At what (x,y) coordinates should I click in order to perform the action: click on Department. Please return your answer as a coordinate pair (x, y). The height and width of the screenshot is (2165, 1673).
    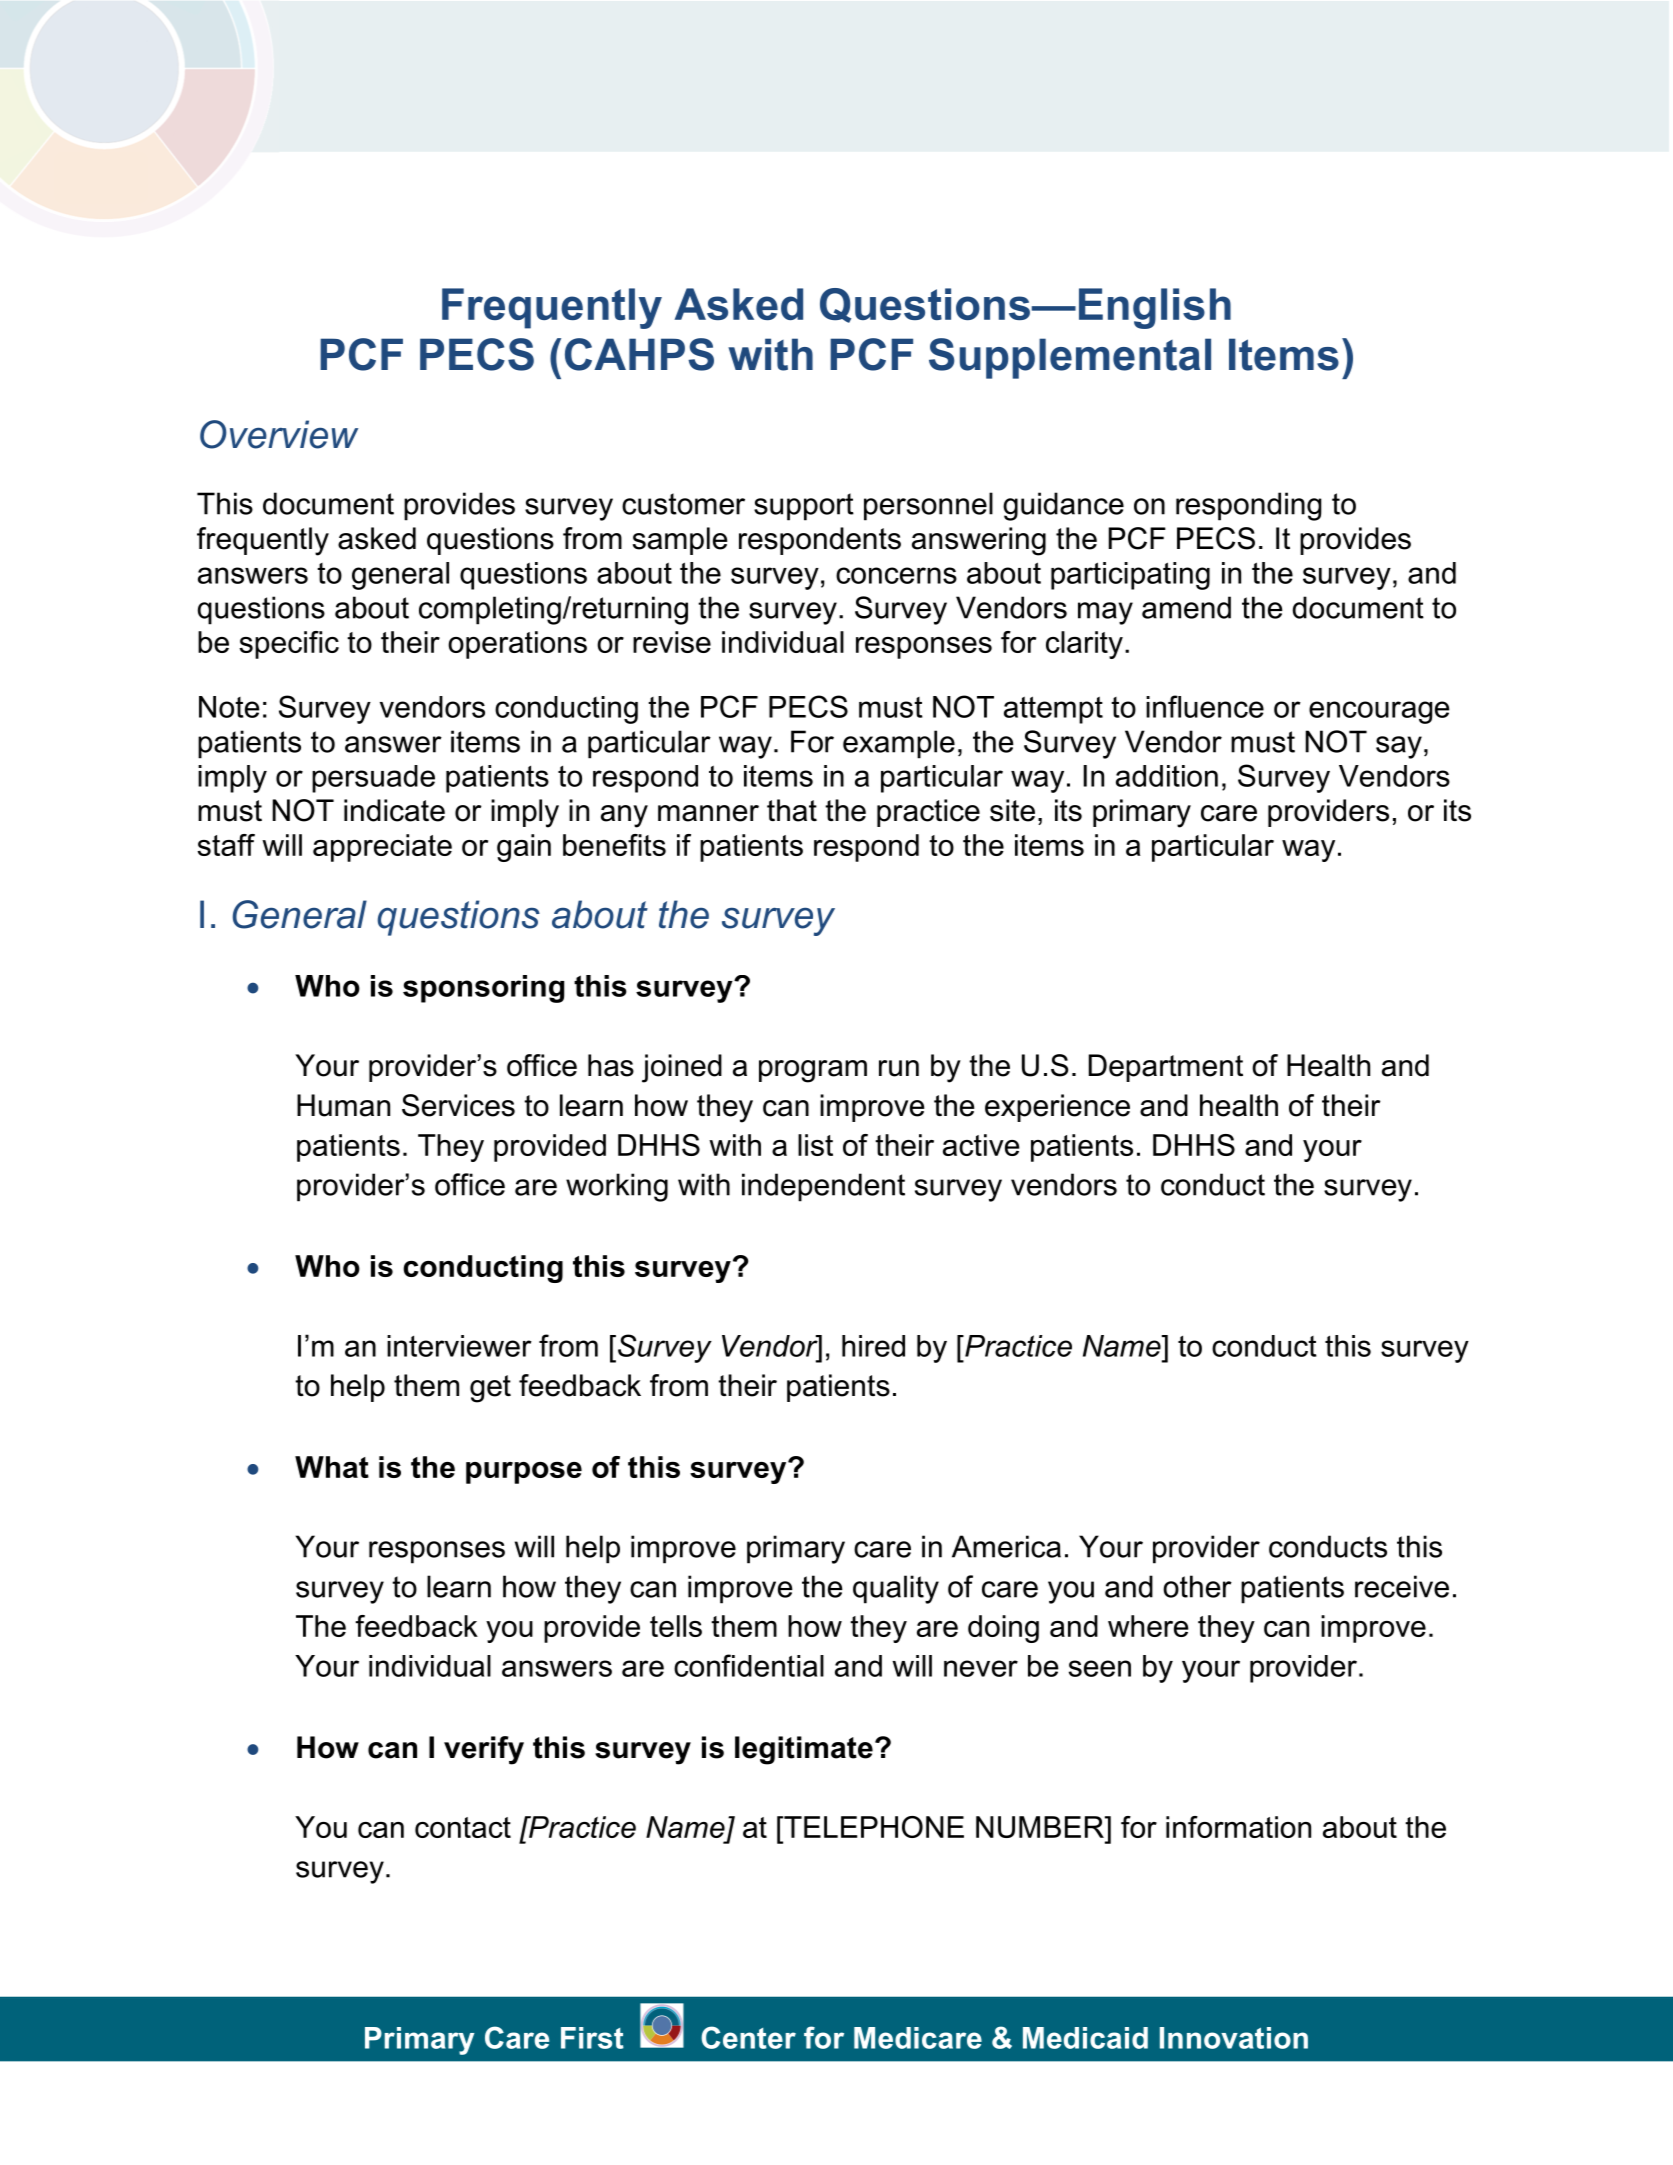
    Looking at the image, I should click on (1166, 1068).
